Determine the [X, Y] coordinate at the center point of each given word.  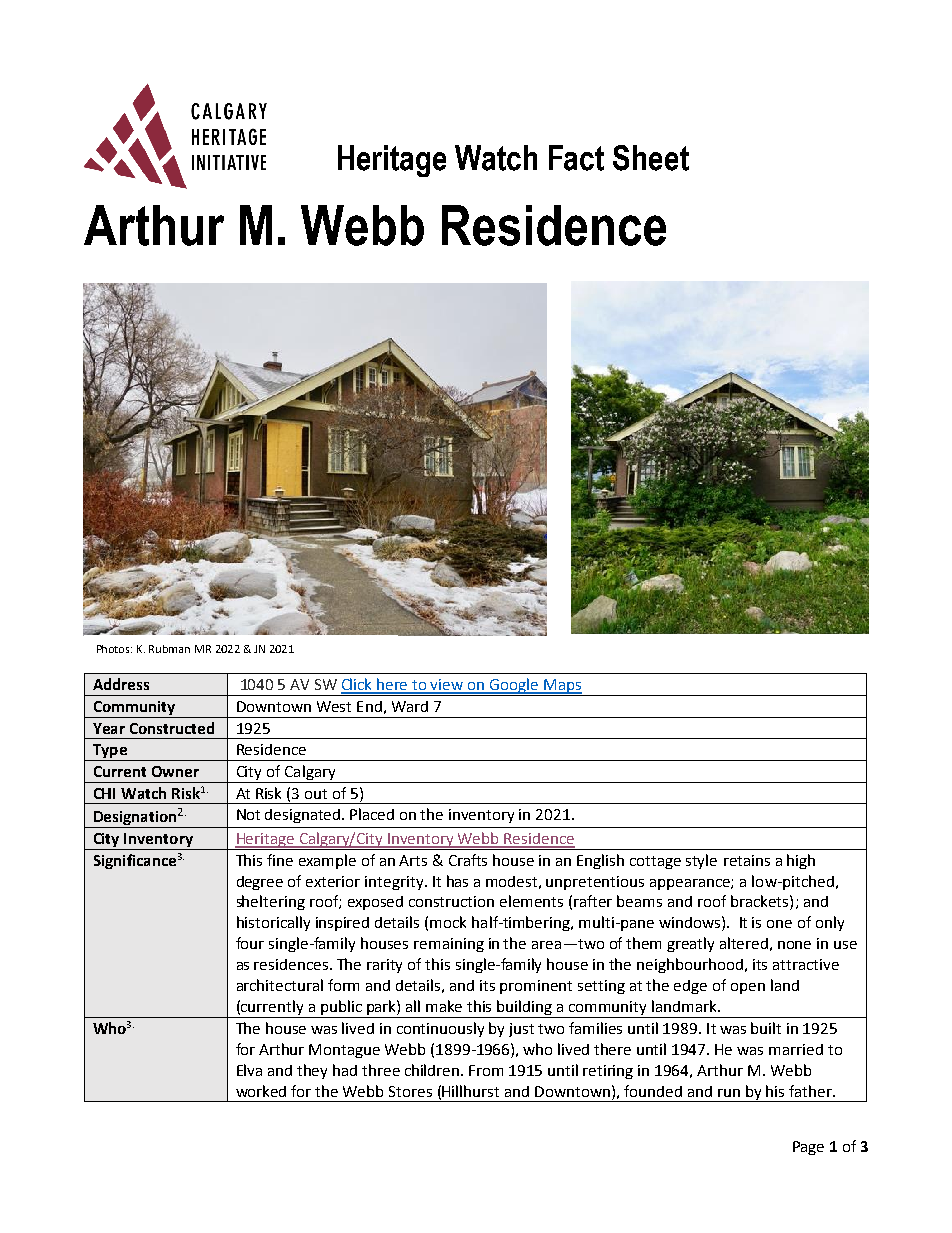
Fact [576, 158]
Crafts [468, 860]
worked [261, 1091]
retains [747, 860]
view [447, 686]
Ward [410, 706]
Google [514, 687]
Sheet [651, 158]
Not [248, 814]
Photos [114, 649]
